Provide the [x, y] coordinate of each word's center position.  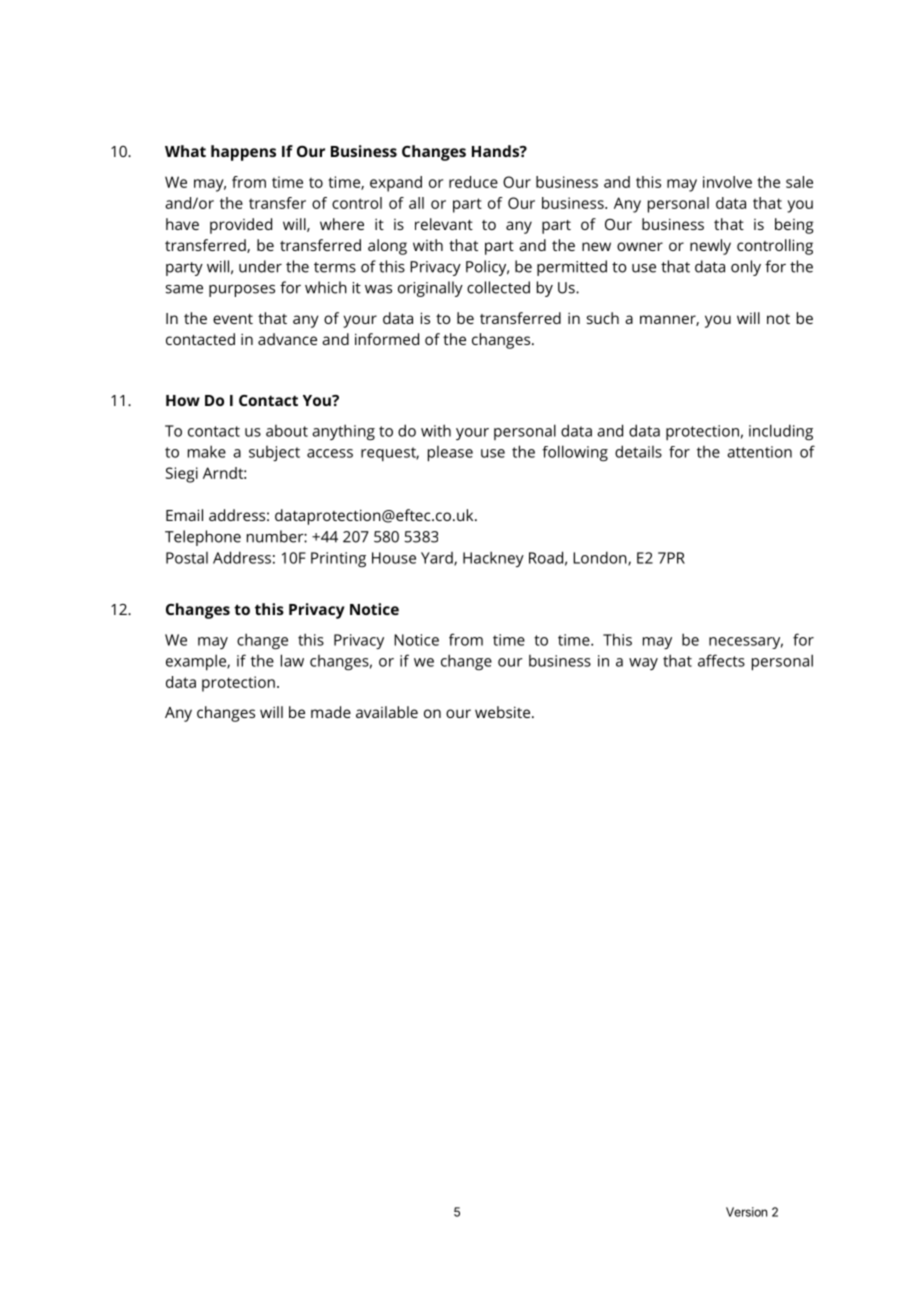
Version [746, 1212]
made [331, 712]
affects [721, 660]
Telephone [203, 538]
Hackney [493, 559]
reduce [473, 182]
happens [243, 153]
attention [759, 452]
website [502, 712]
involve [727, 182]
